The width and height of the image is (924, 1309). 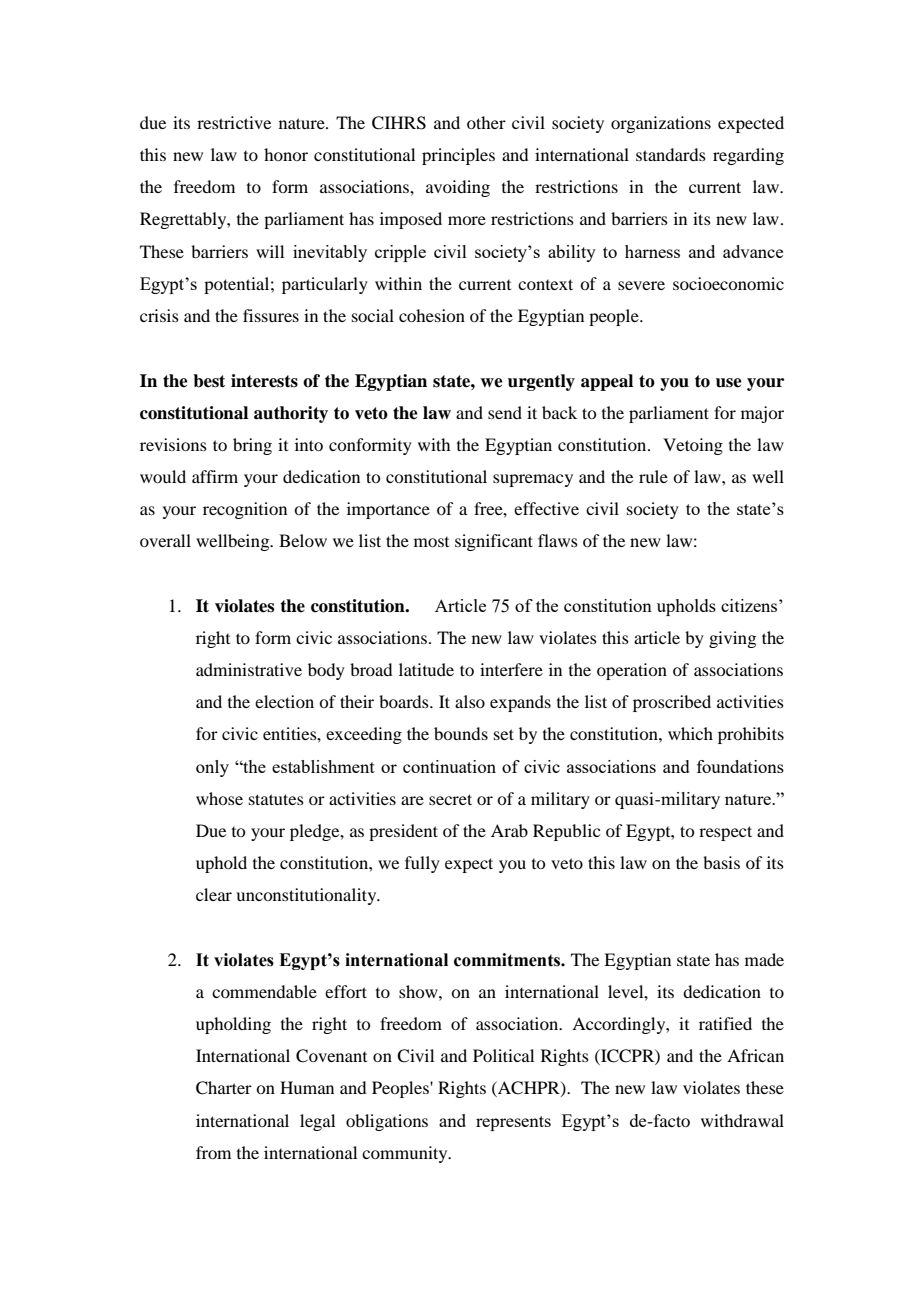 I want to click on latitude, so click(x=426, y=669).
